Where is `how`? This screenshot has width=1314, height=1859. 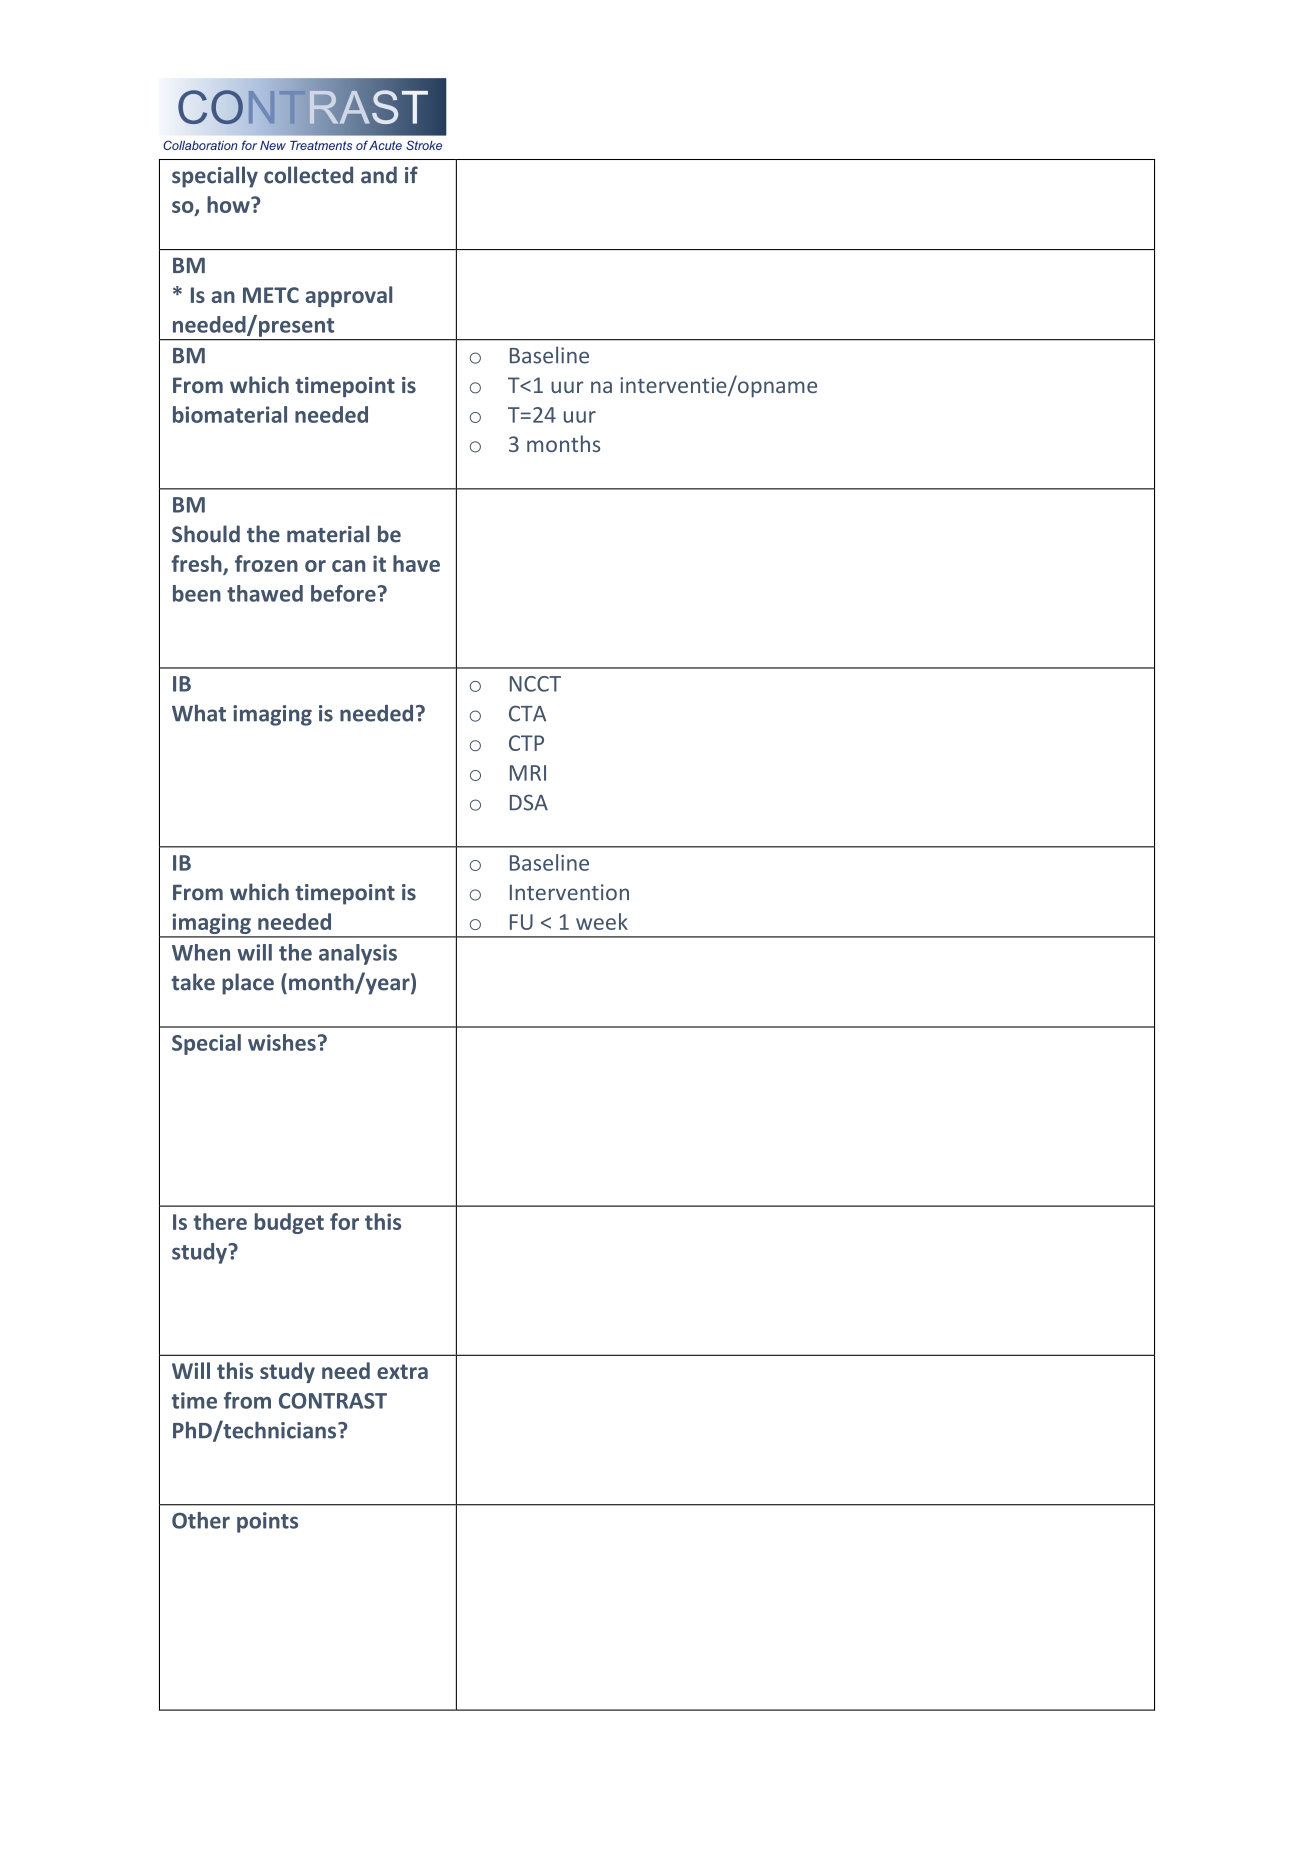
how is located at coordinates (229, 204).
